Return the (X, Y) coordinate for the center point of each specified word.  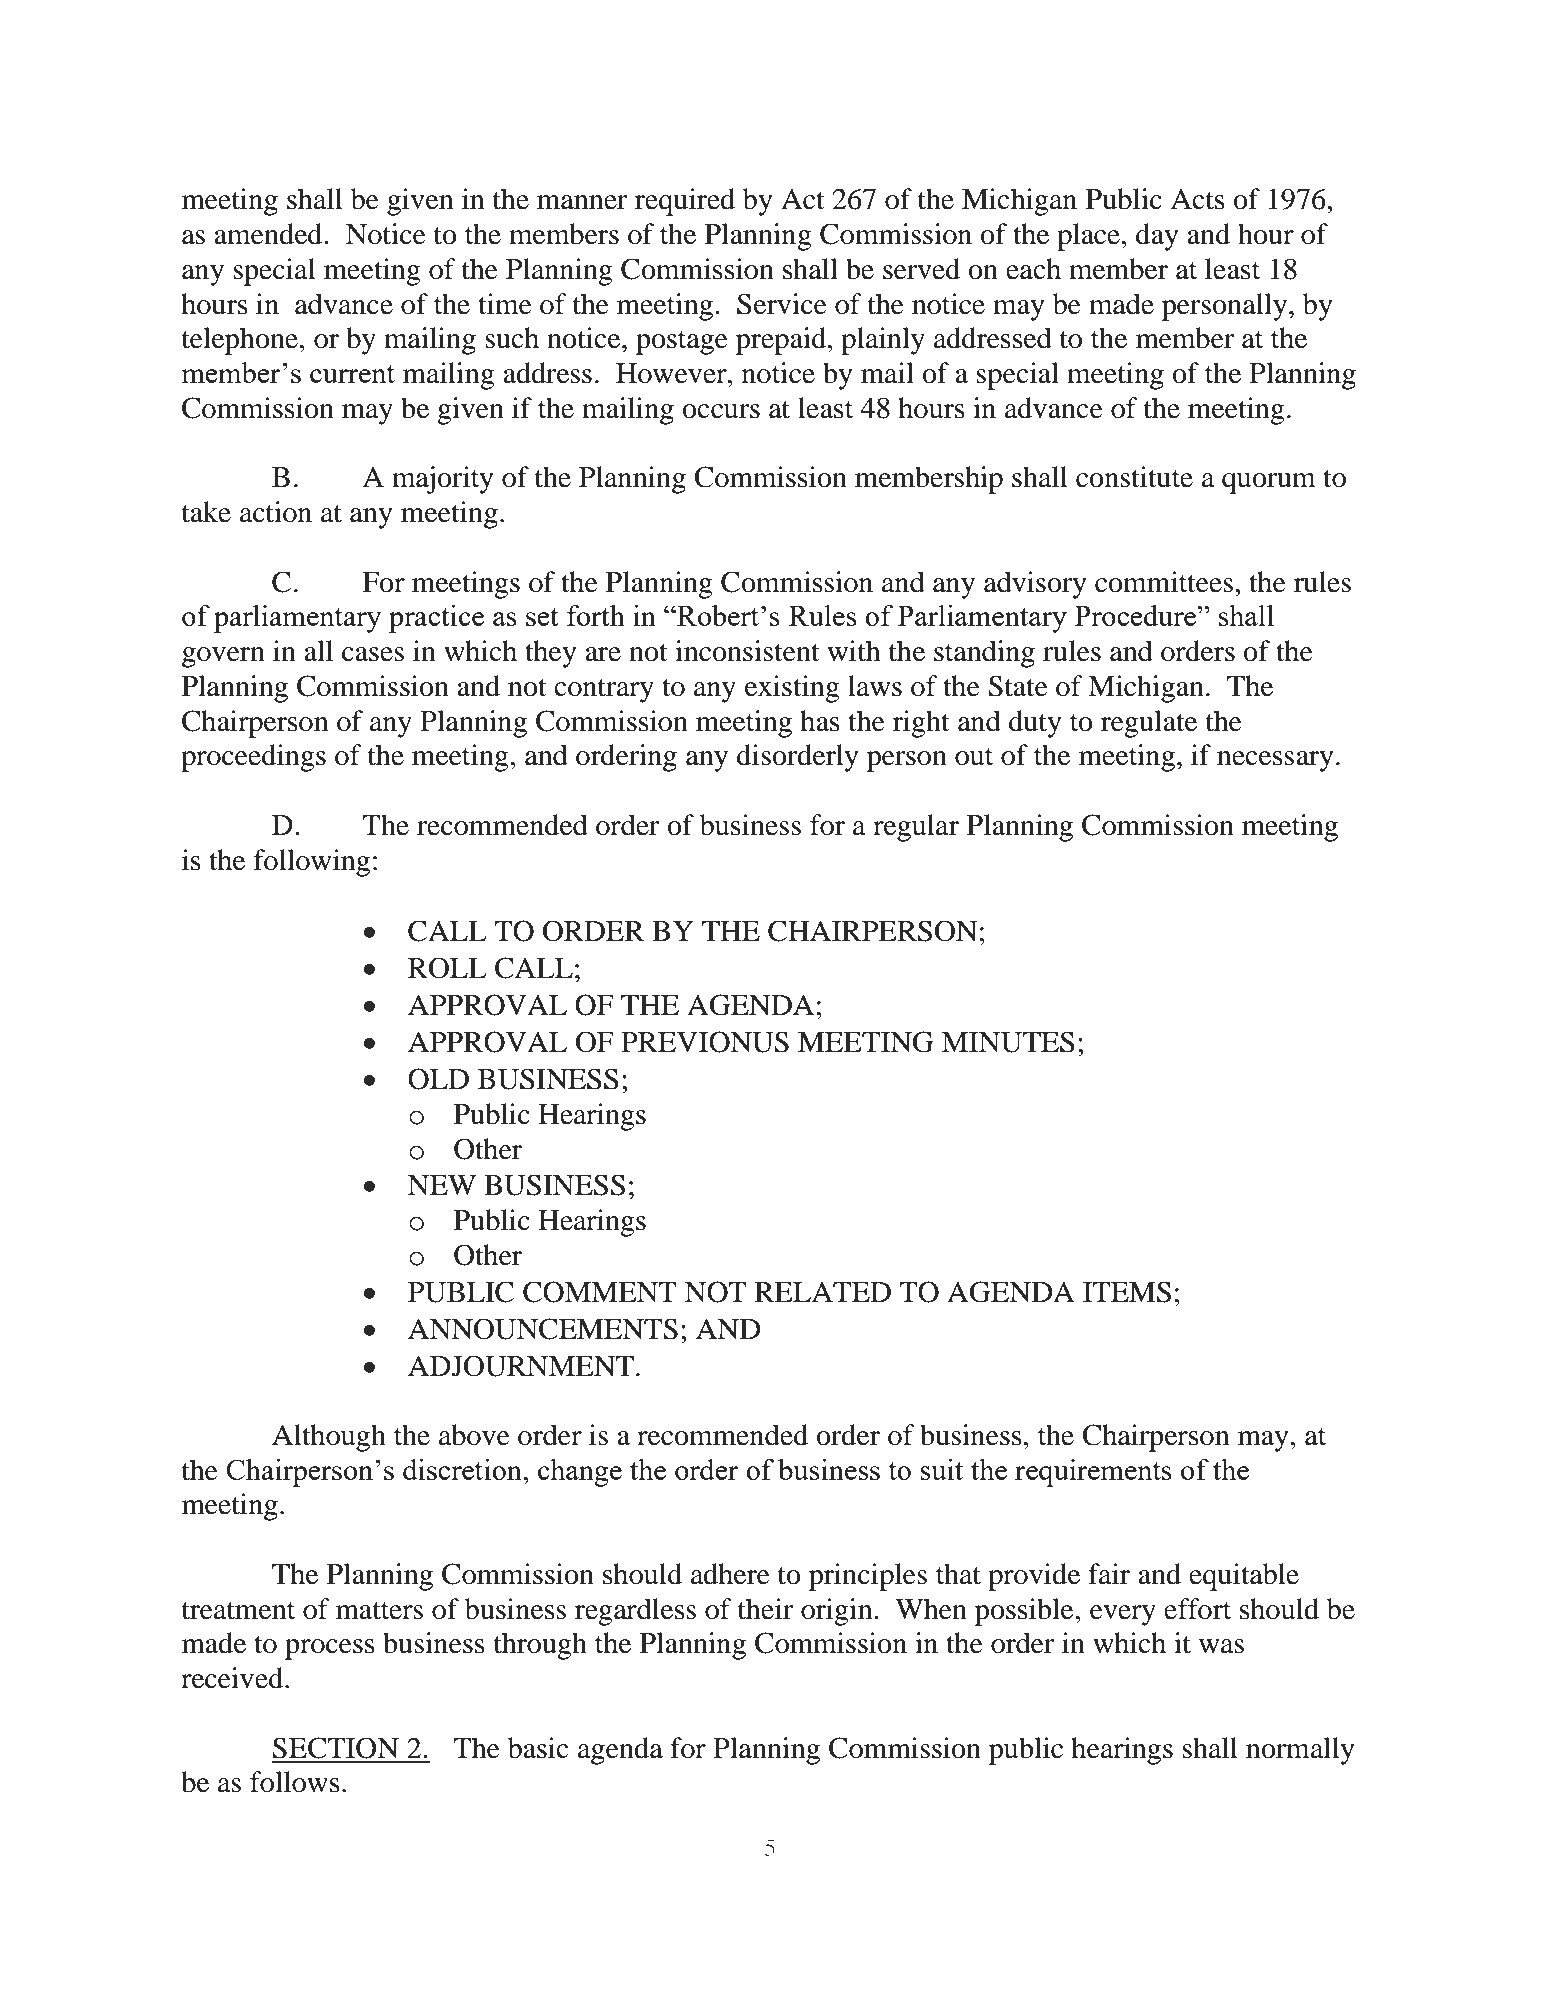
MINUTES (1008, 1042)
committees (1164, 582)
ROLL (447, 968)
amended (269, 234)
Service (782, 304)
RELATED (823, 1291)
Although (329, 1438)
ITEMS (1127, 1292)
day (1157, 237)
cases (373, 654)
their (766, 1609)
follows (295, 1782)
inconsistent (747, 651)
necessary (1275, 761)
